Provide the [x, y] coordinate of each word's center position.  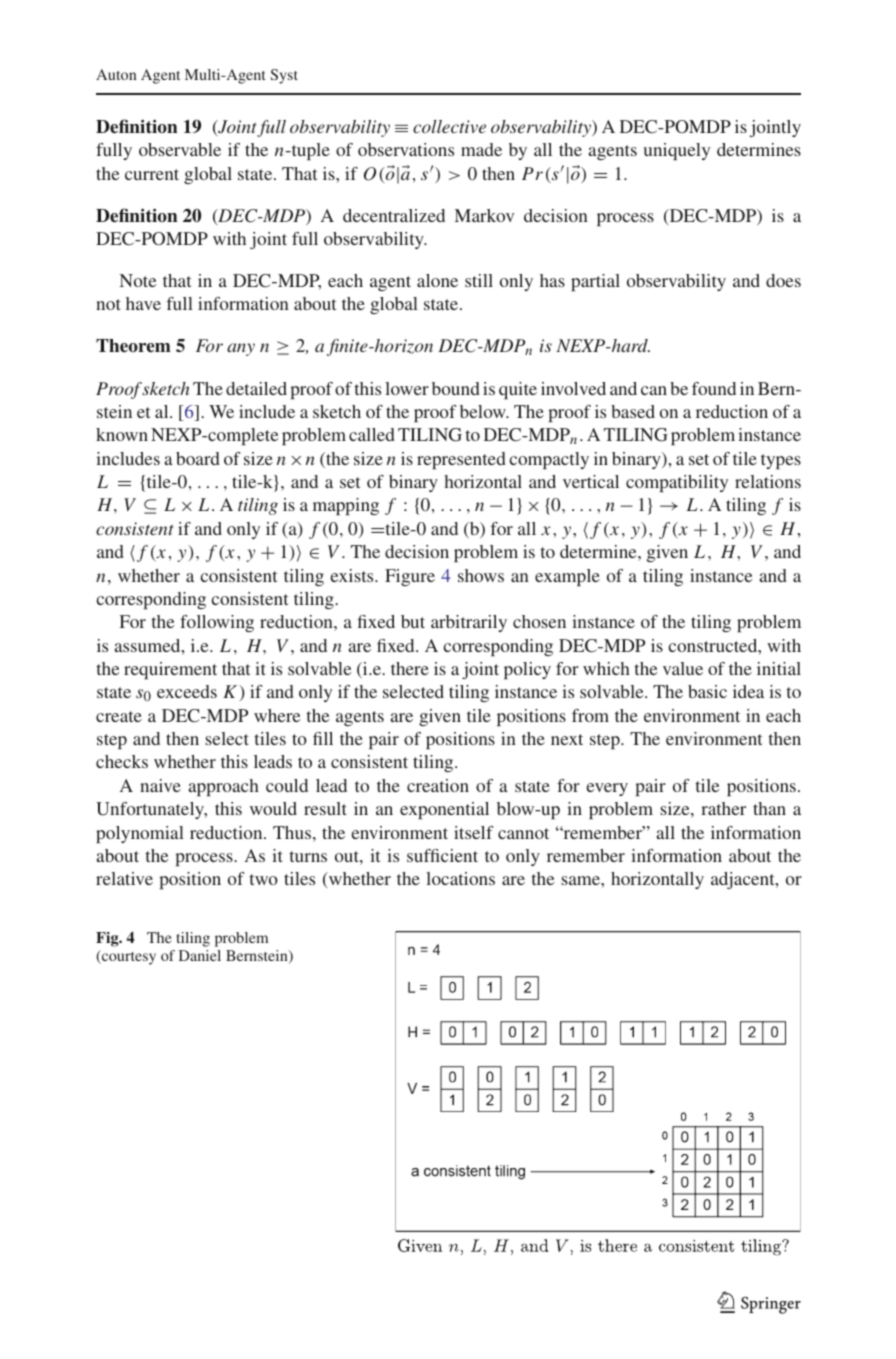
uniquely [677, 151]
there [410, 668]
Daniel [200, 955]
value [683, 668]
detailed [256, 388]
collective [449, 126]
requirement [170, 670]
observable [180, 149]
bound [456, 388]
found [714, 388]
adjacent [744, 880]
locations [460, 878]
